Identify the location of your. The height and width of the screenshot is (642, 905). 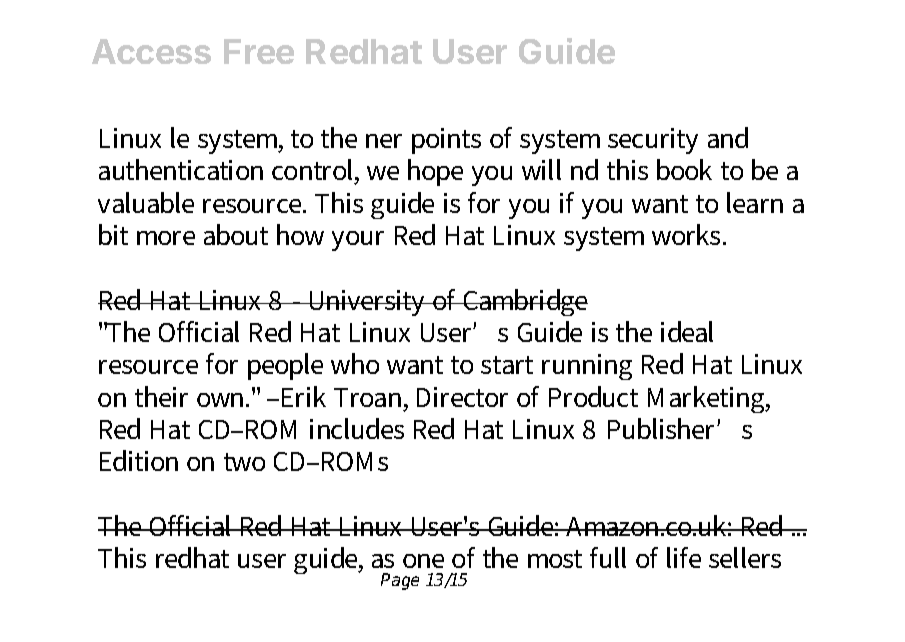
(358, 241).
